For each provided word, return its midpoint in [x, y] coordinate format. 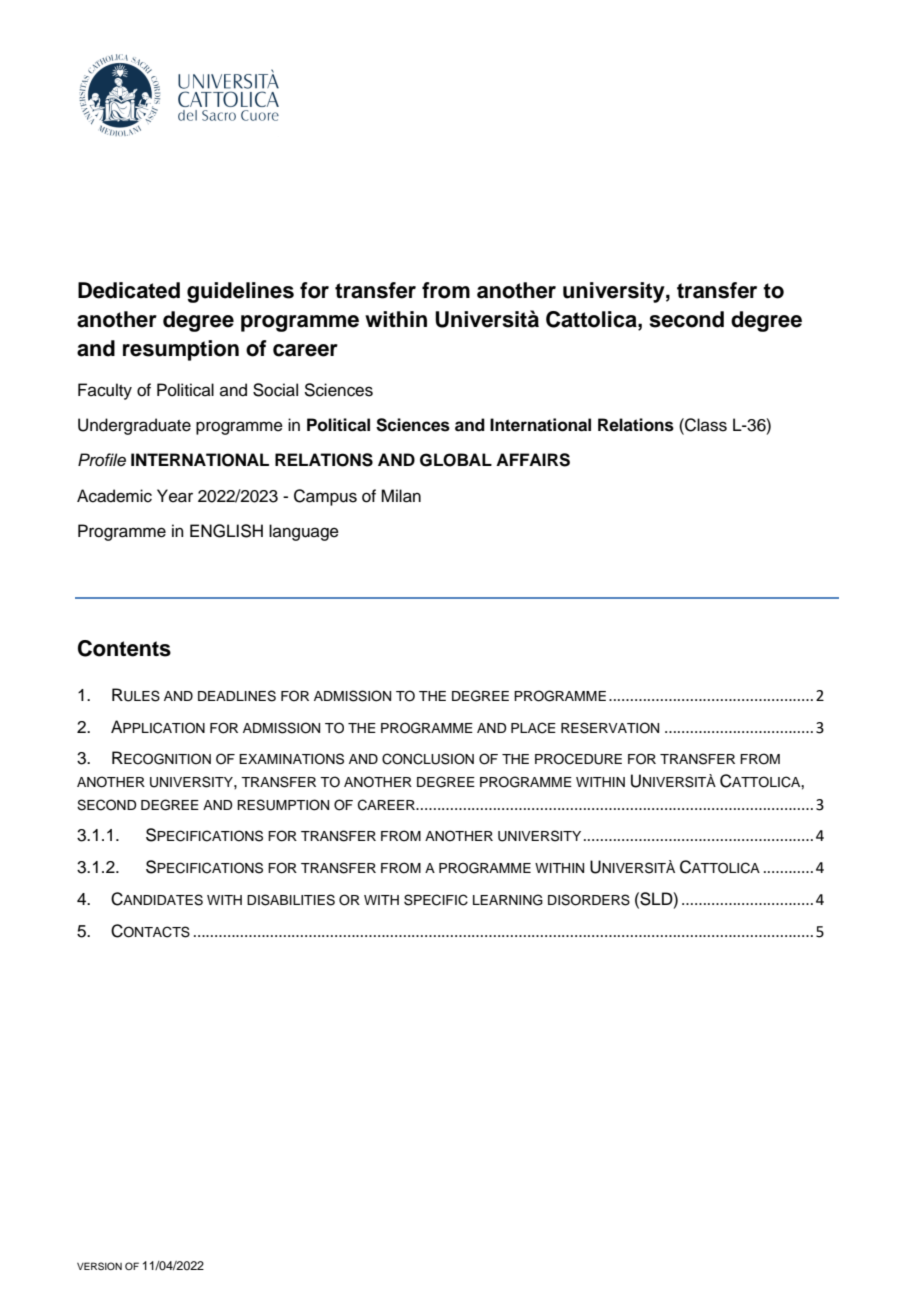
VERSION [99, 1266]
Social [275, 390]
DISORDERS [589, 900]
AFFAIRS [533, 460]
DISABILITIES [291, 900]
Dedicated [129, 290]
